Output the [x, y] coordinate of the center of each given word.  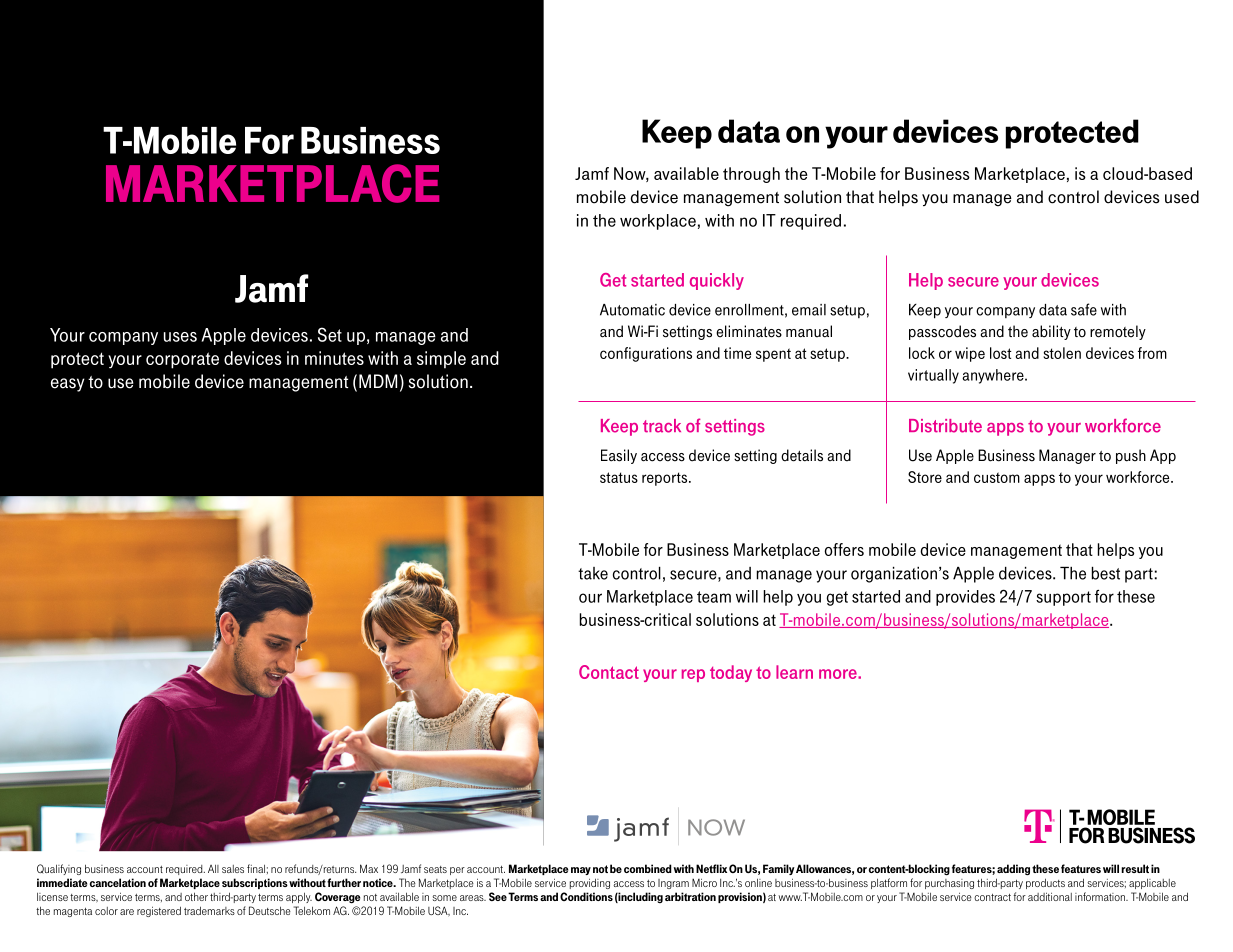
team [714, 597]
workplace [658, 222]
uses [180, 337]
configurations [646, 354]
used [1182, 197]
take [593, 573]
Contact [609, 672]
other [196, 896]
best [1106, 573]
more [839, 674]
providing [590, 883]
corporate [182, 360]
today [731, 673]
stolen [1062, 353]
